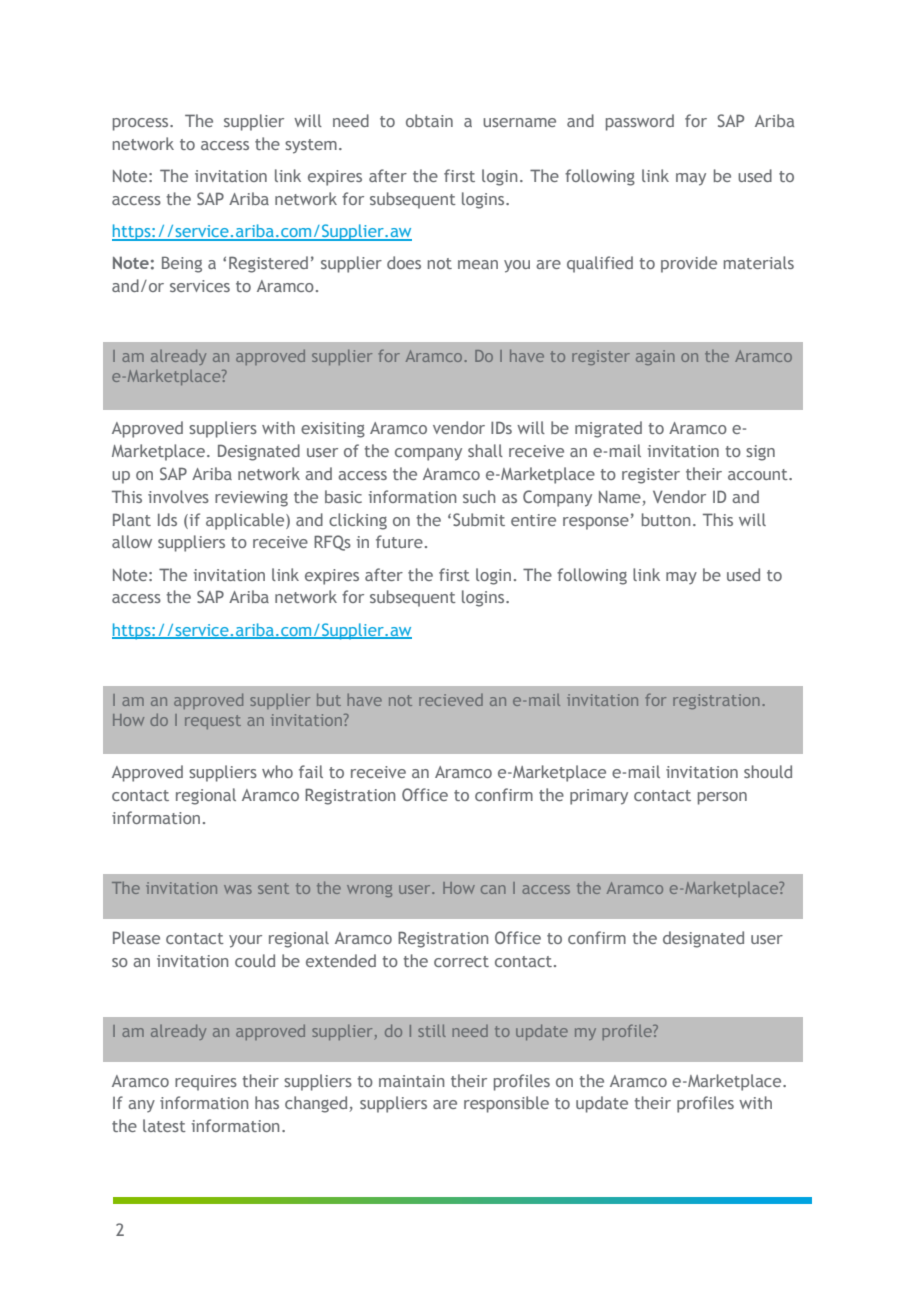 The image size is (924, 1308). I want to click on password, so click(640, 122).
